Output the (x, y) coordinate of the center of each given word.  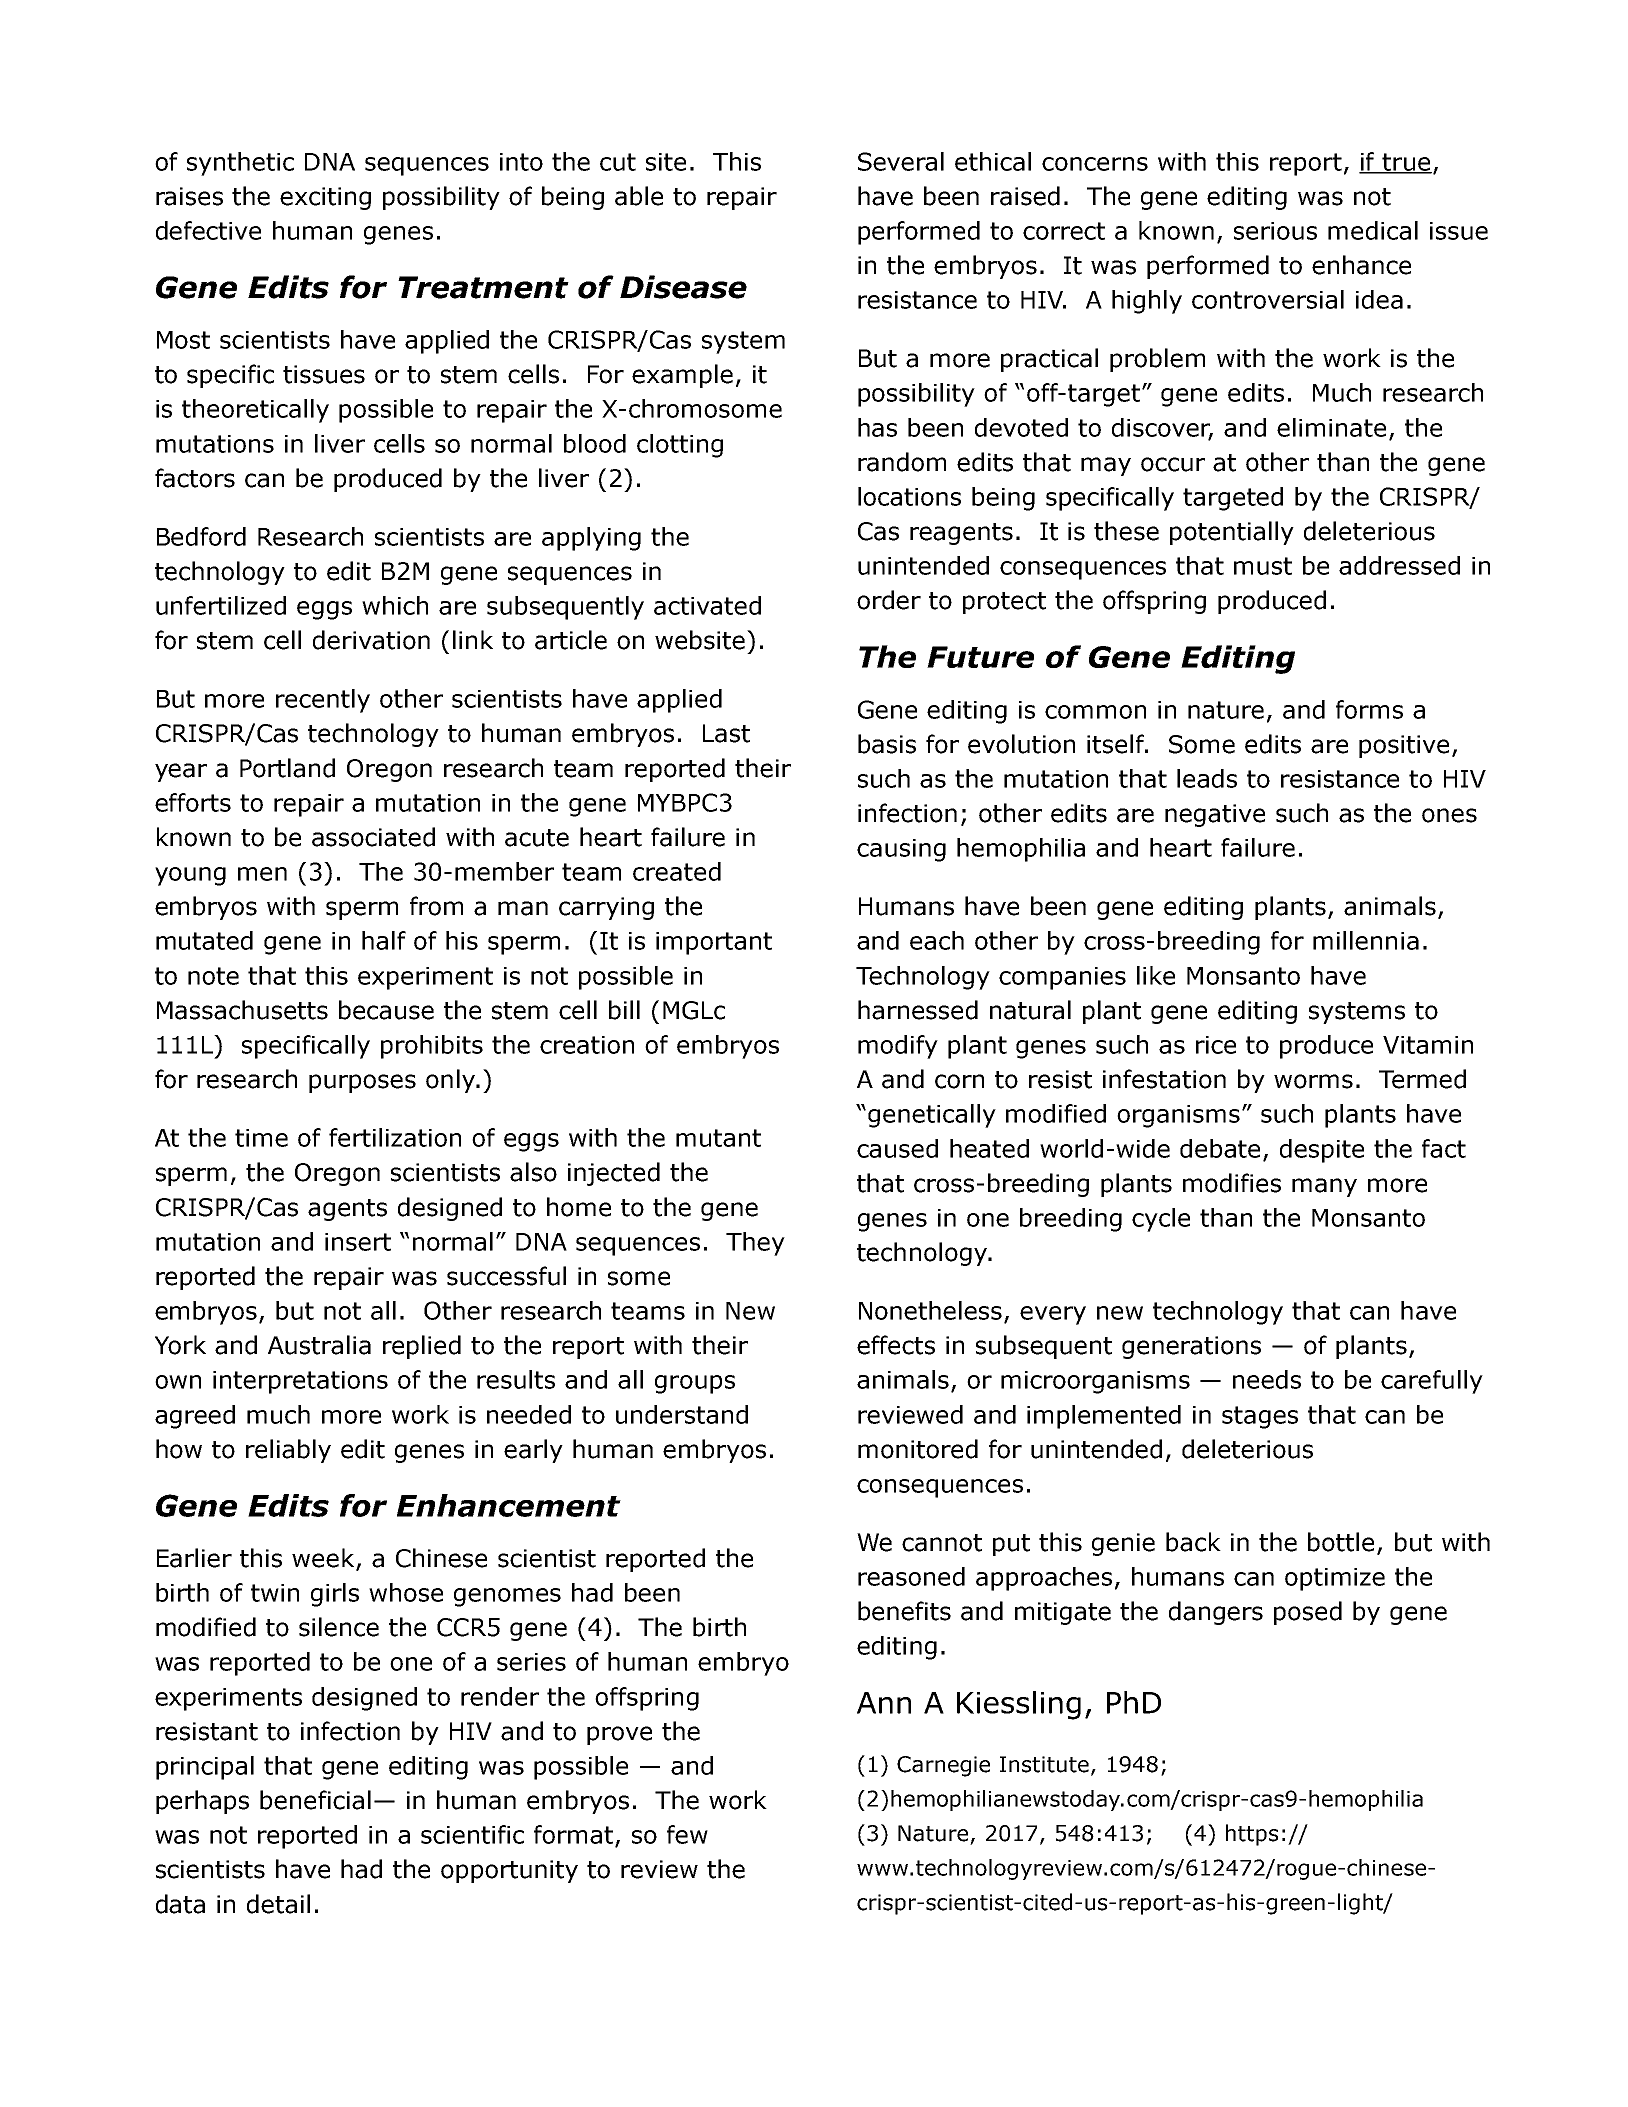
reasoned (911, 1576)
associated (373, 837)
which (395, 605)
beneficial (315, 1800)
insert (358, 1242)
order (889, 600)
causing (901, 850)
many (1324, 1187)
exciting (325, 198)
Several (901, 161)
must (1263, 566)
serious (1275, 231)
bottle (1341, 1542)
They (755, 1244)
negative (1215, 815)
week (324, 1559)
